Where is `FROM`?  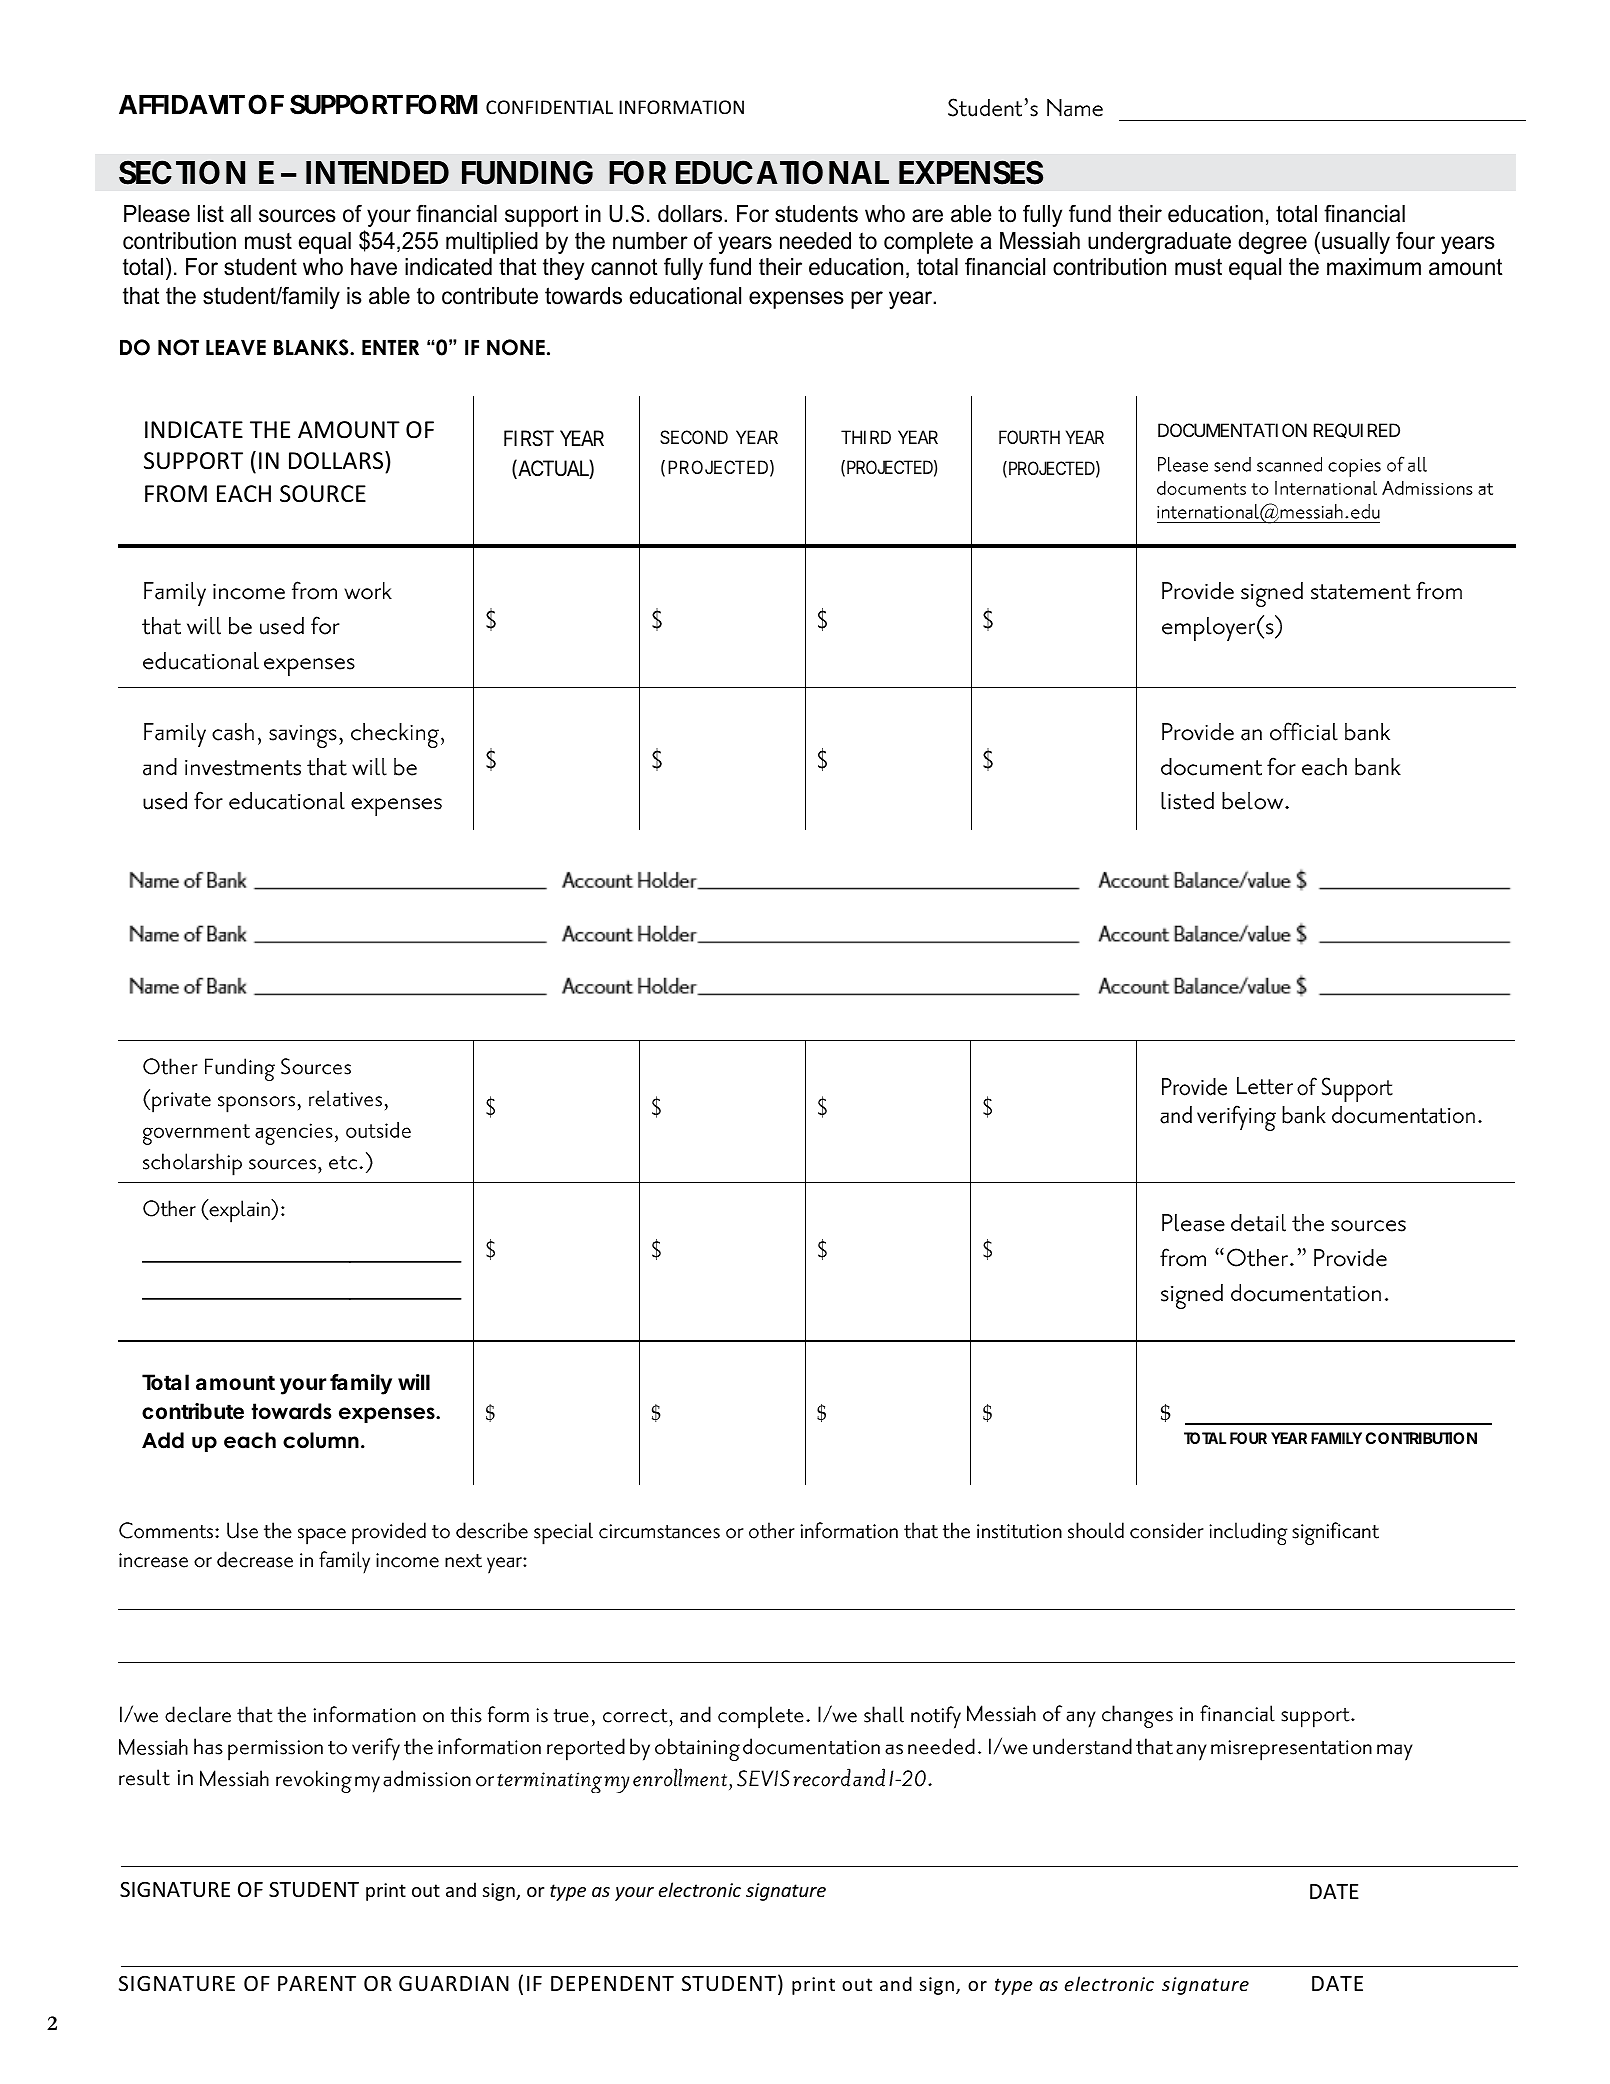 FROM is located at coordinates (176, 494).
